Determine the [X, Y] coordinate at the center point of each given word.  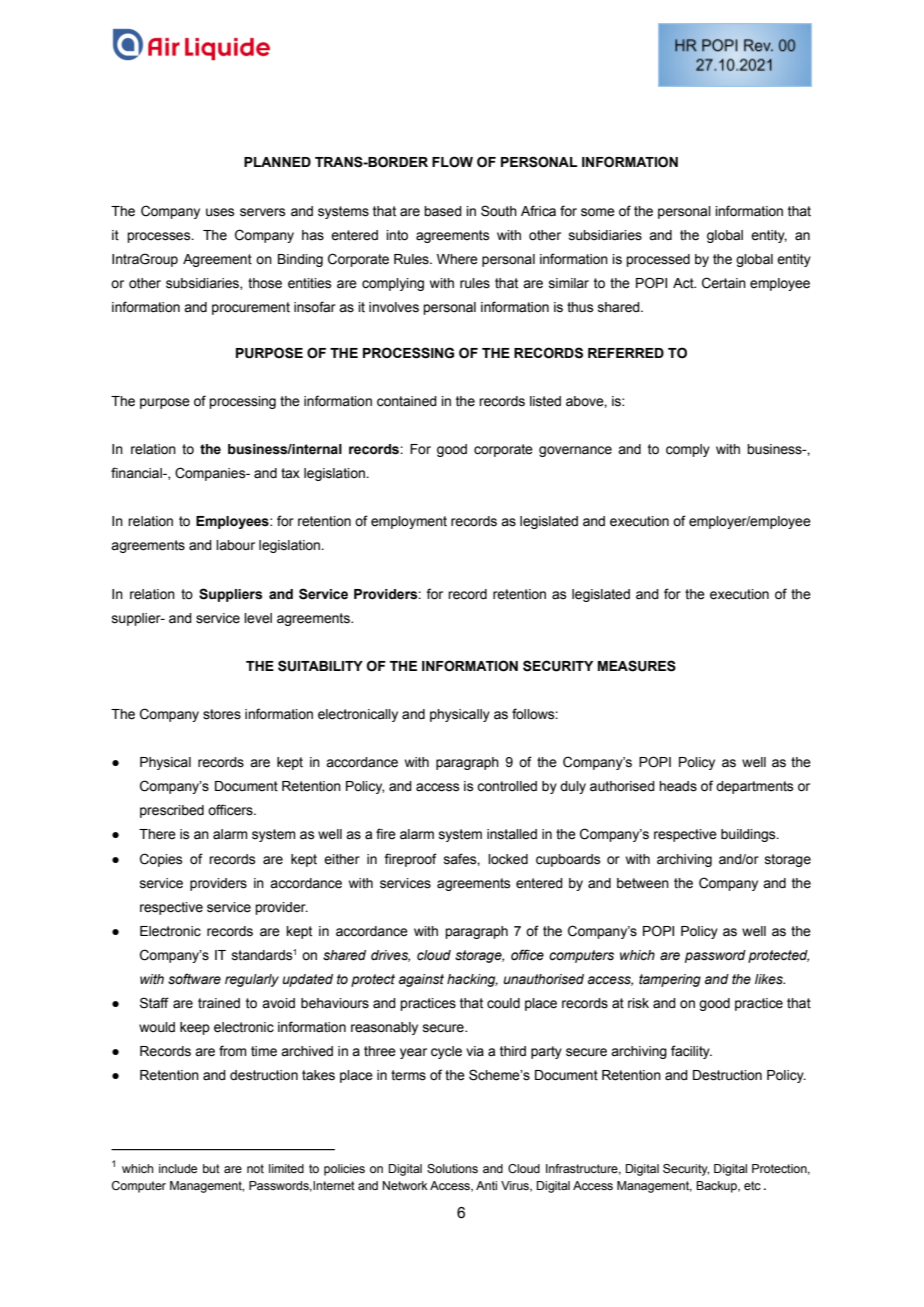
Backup [717, 1187]
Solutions [452, 1168]
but [211, 1168]
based [443, 211]
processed [658, 260]
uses [220, 212]
